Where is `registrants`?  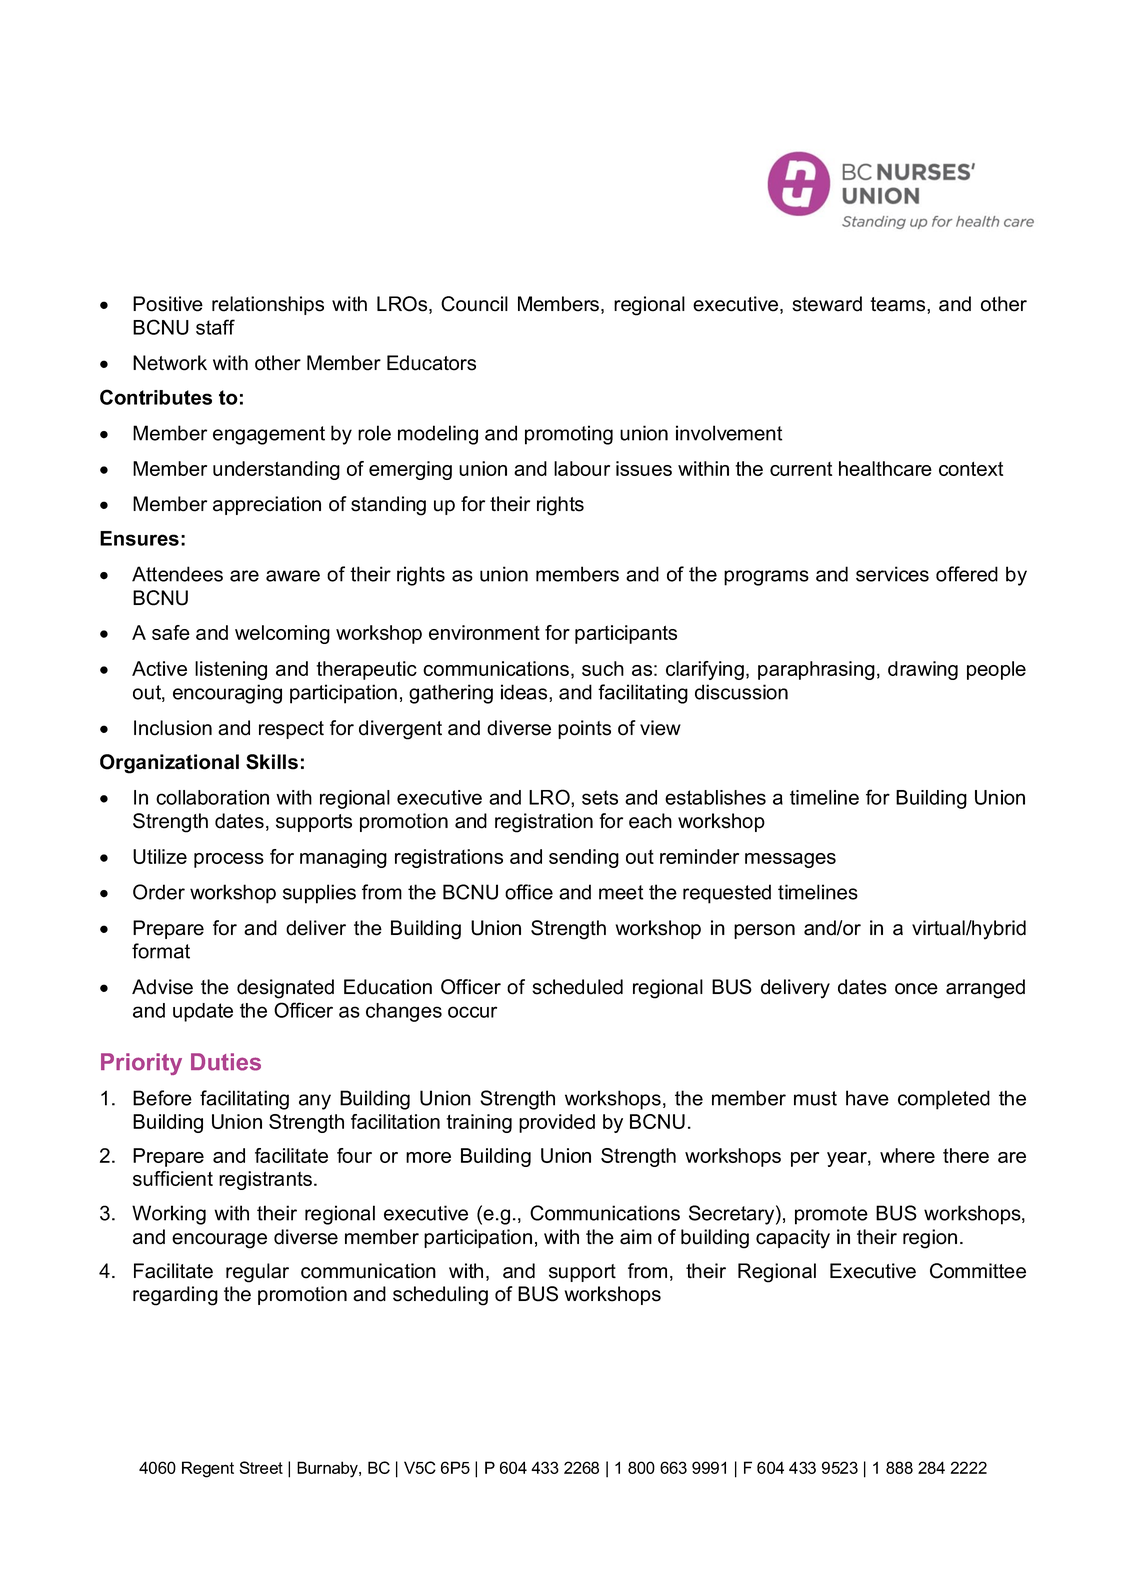
registrants is located at coordinates (267, 1180).
